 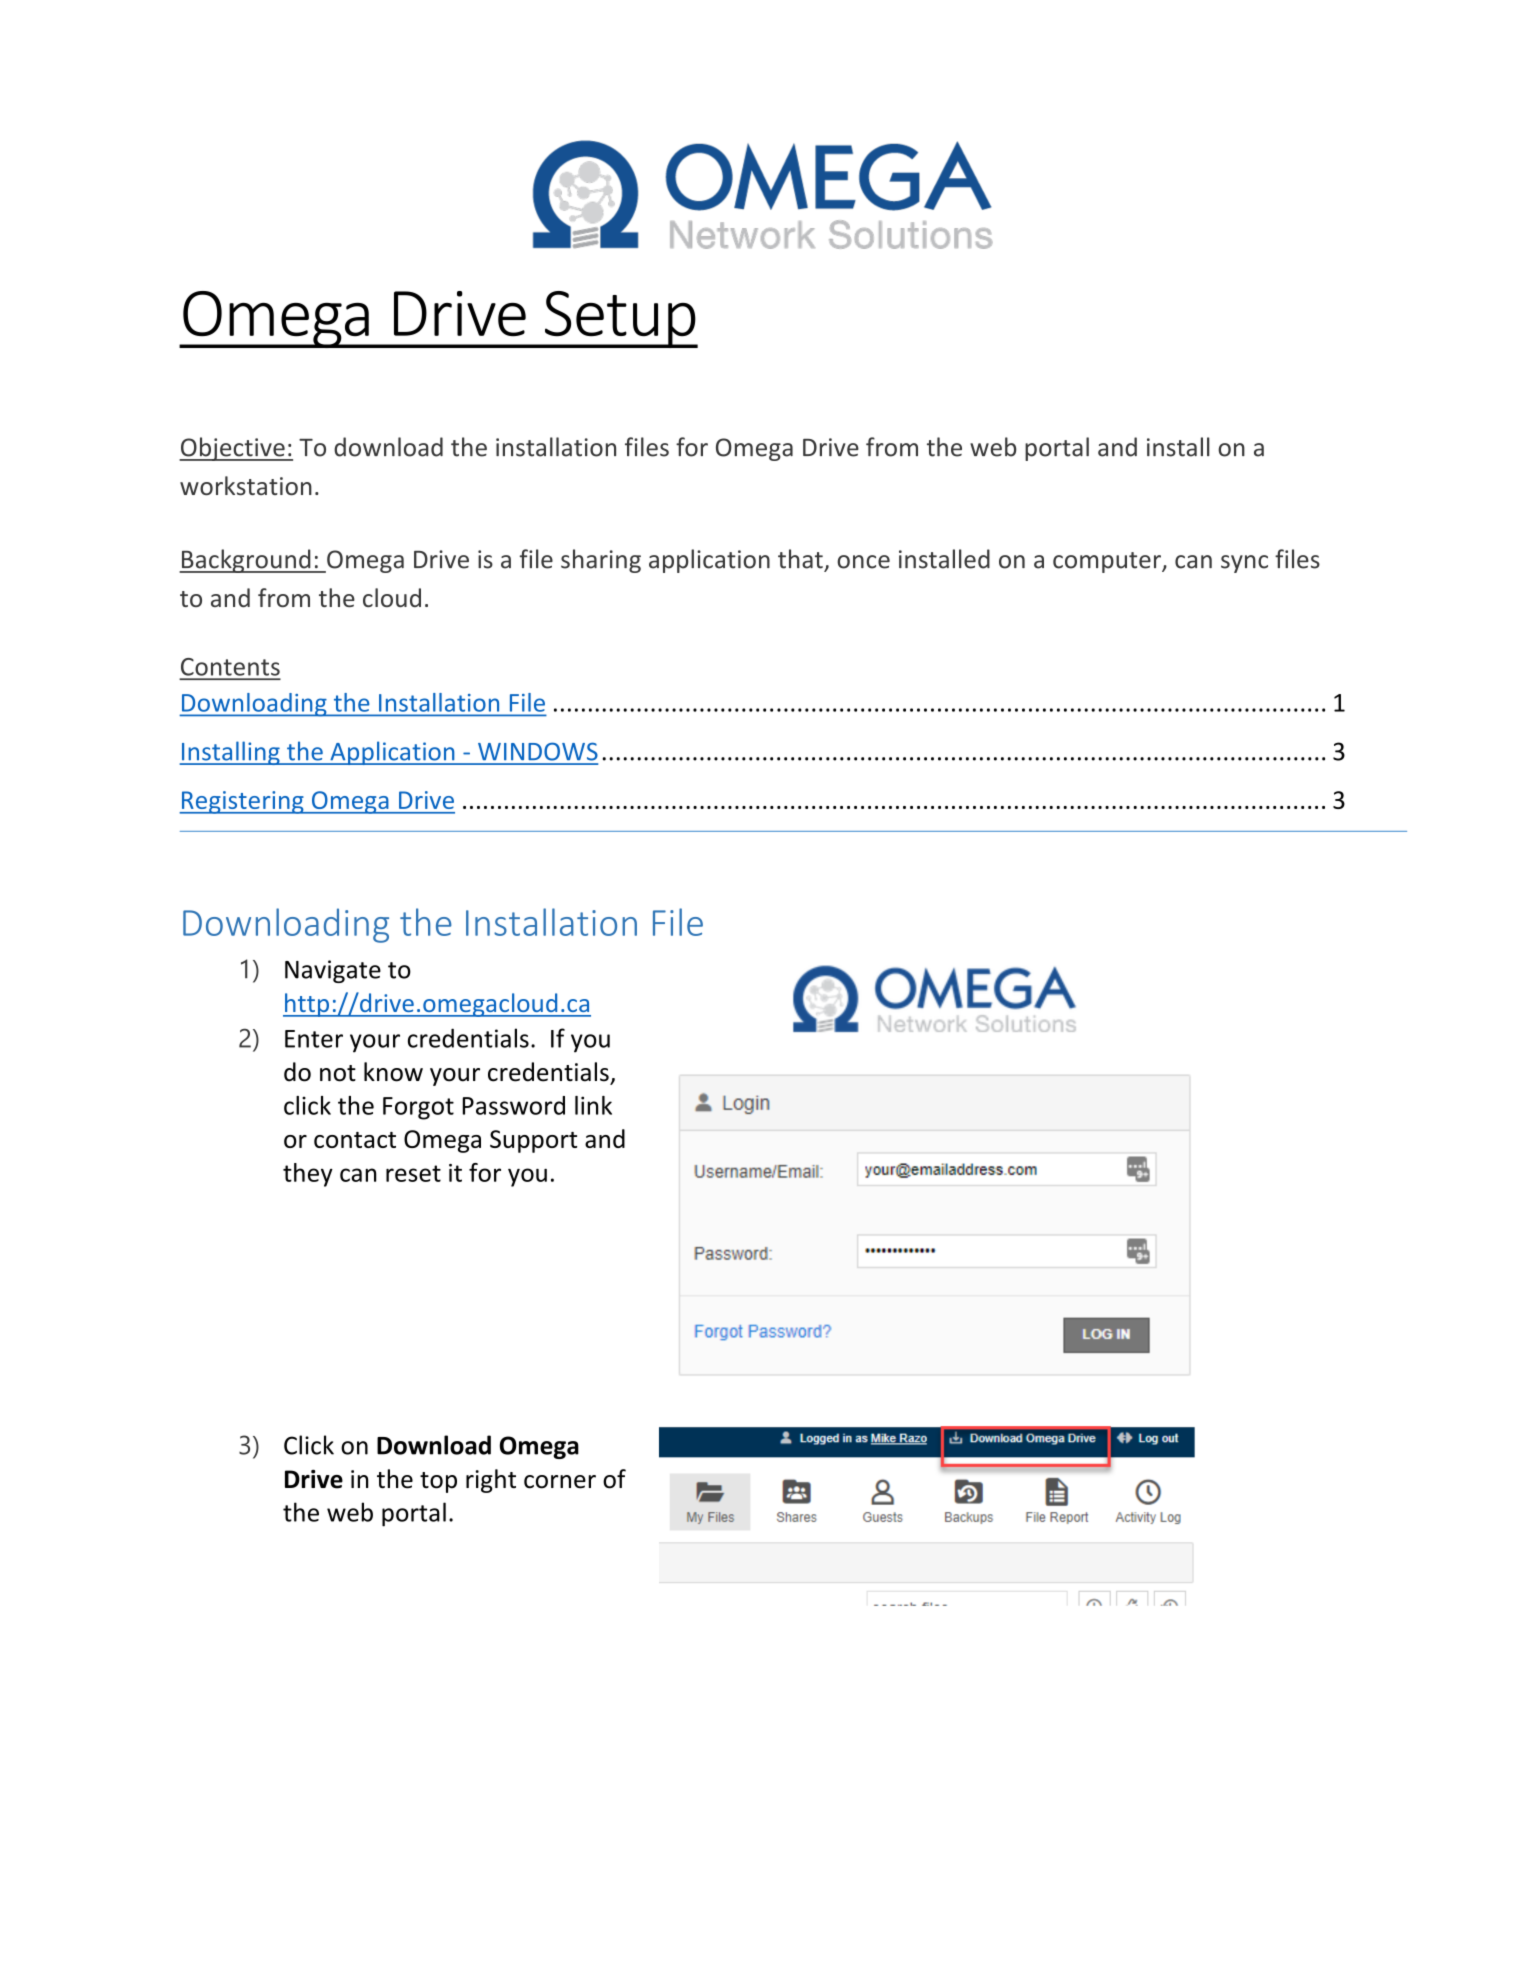 I want to click on computer, so click(x=1108, y=562).
